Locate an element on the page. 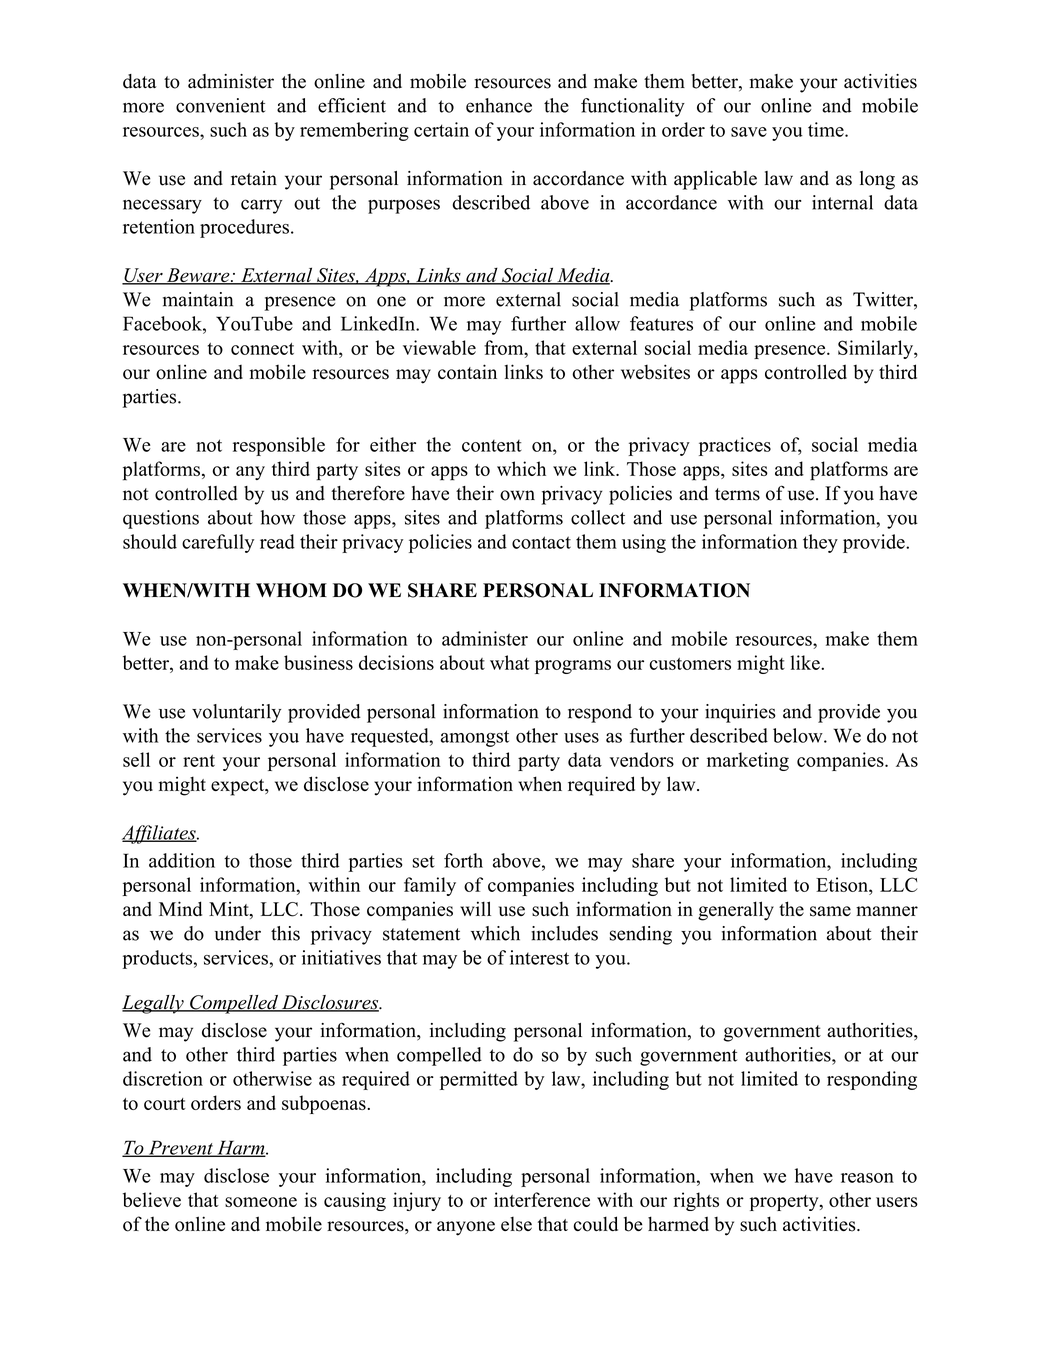 The height and width of the page is (1347, 1041). addition is located at coordinates (182, 860).
